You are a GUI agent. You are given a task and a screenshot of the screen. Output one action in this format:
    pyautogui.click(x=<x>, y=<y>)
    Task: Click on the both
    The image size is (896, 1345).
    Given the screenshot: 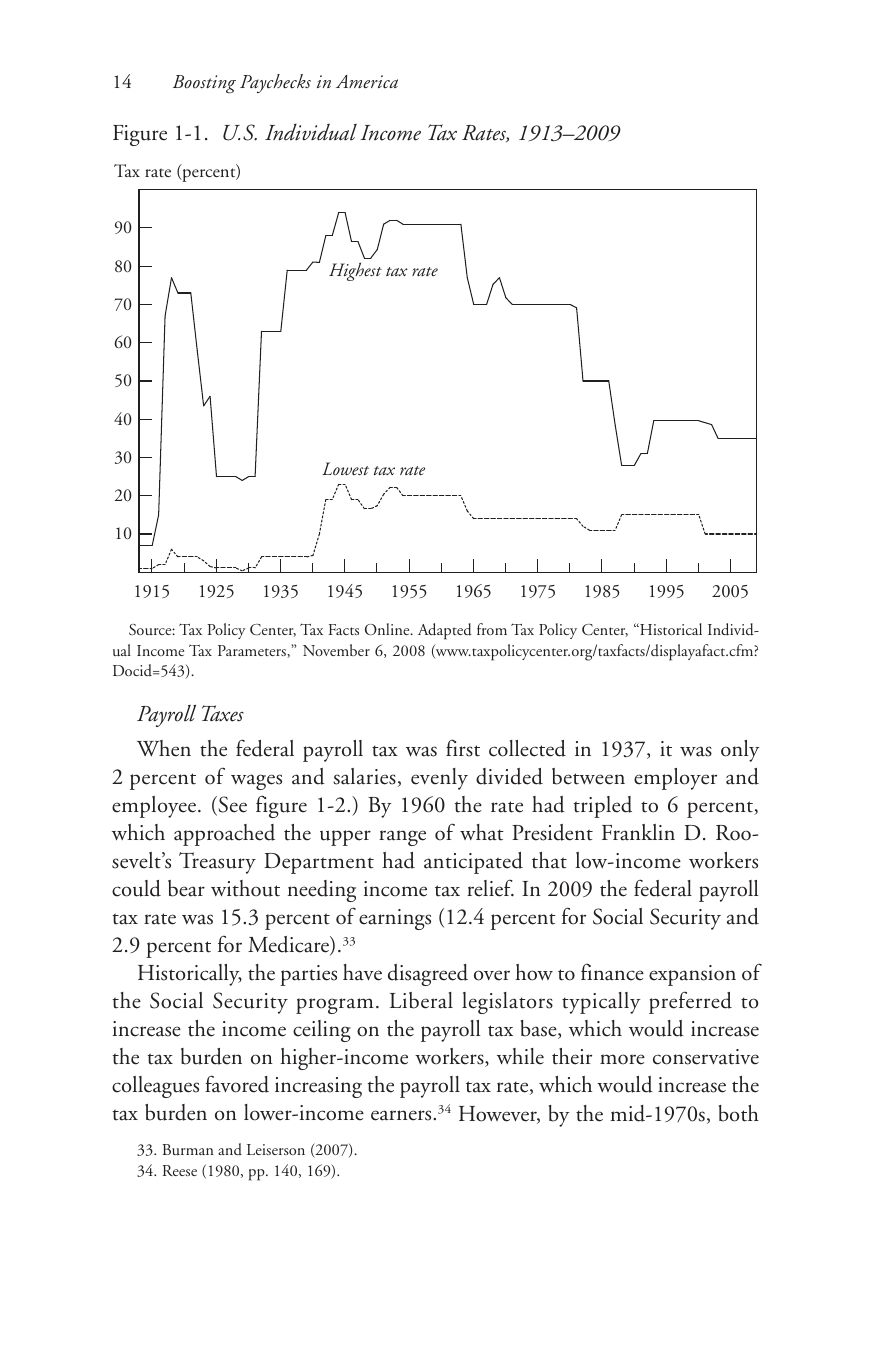 What is the action you would take?
    pyautogui.click(x=739, y=1113)
